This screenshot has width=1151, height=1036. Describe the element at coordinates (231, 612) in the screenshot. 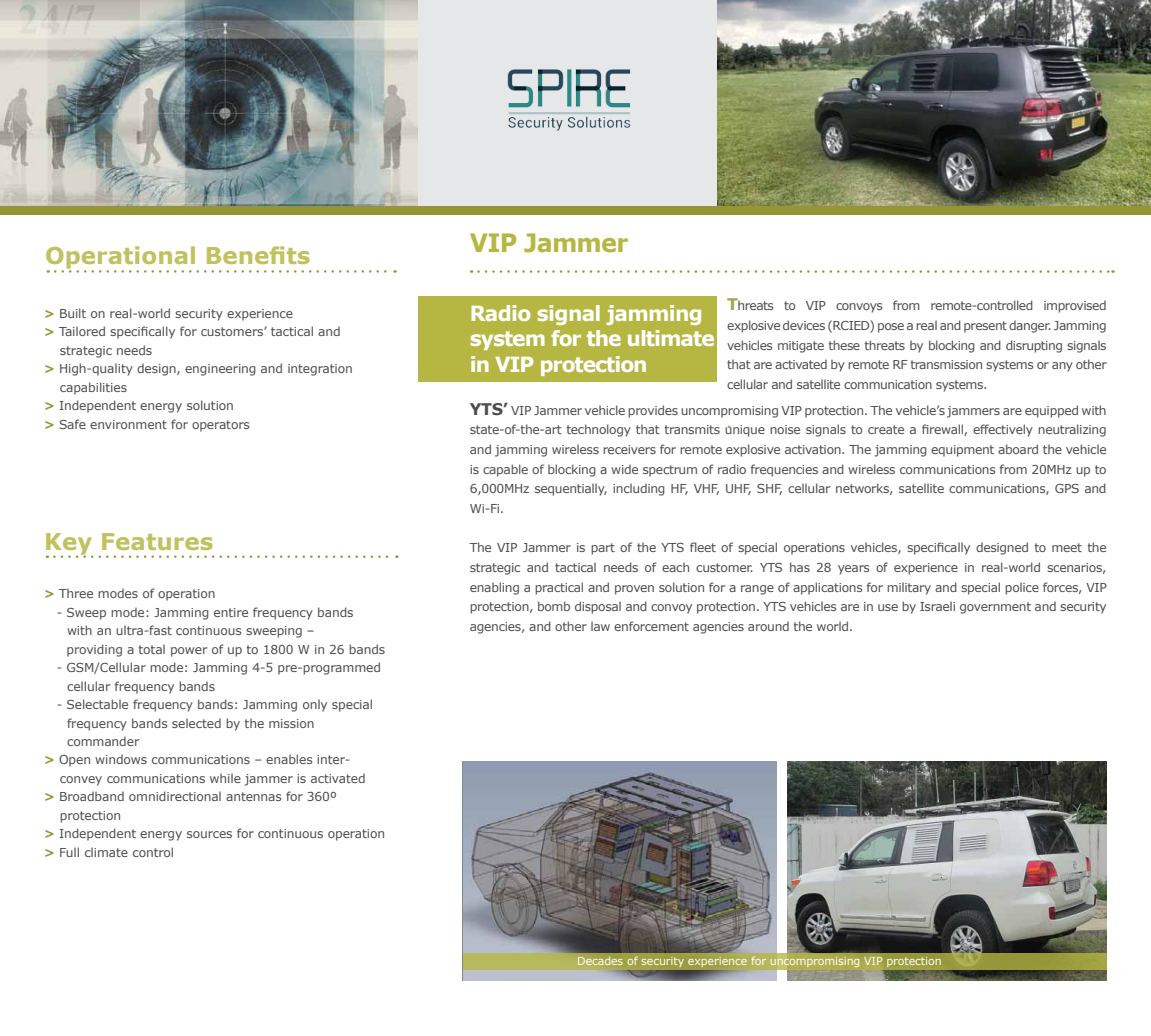

I see `entire` at that location.
